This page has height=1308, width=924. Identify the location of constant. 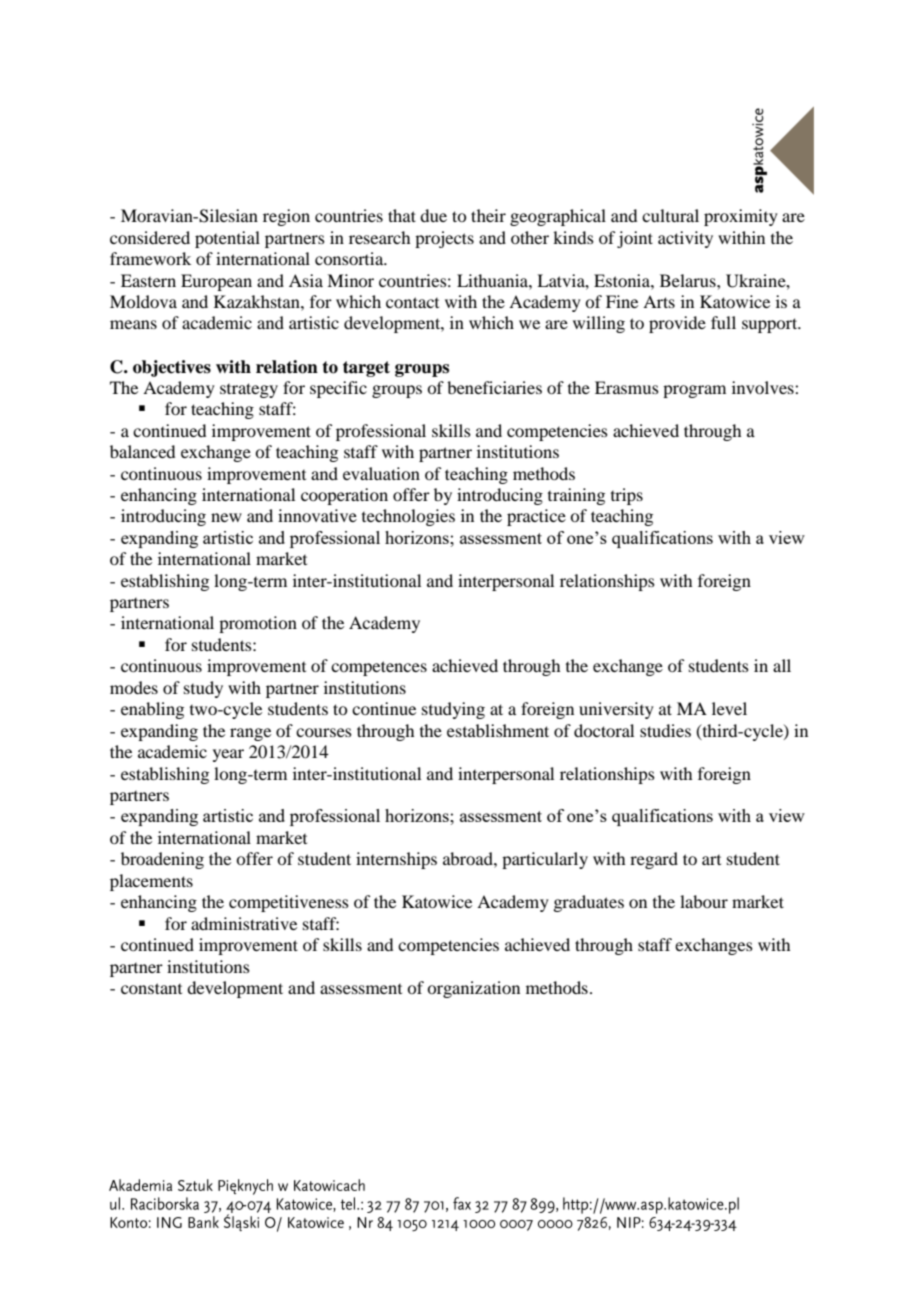
(151, 988).
